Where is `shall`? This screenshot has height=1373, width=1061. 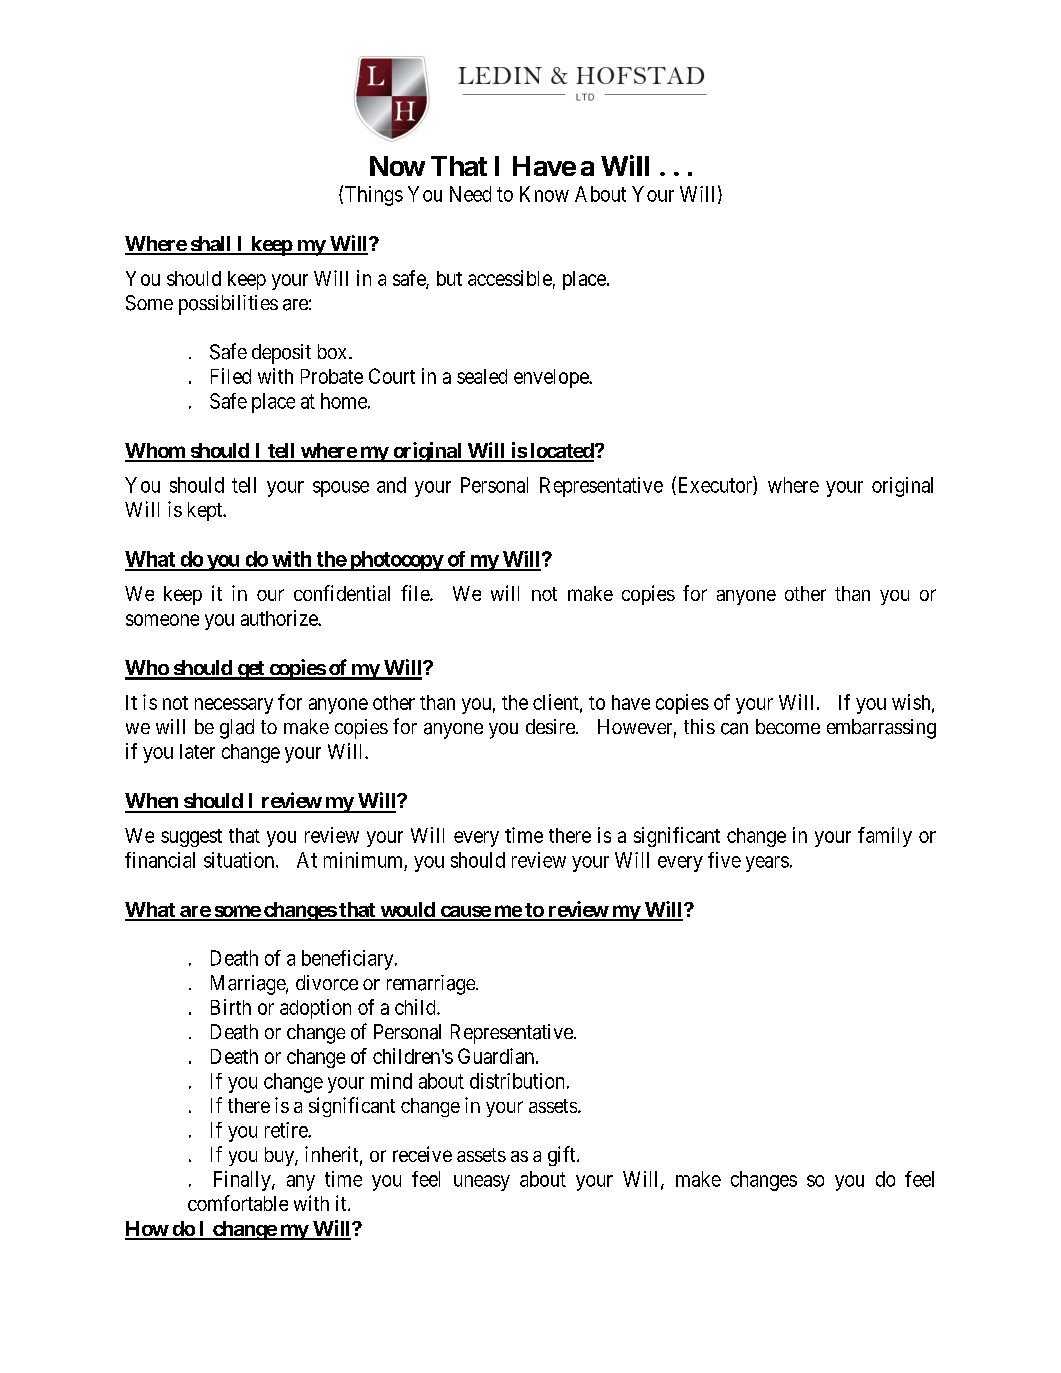
shall is located at coordinates (211, 245).
